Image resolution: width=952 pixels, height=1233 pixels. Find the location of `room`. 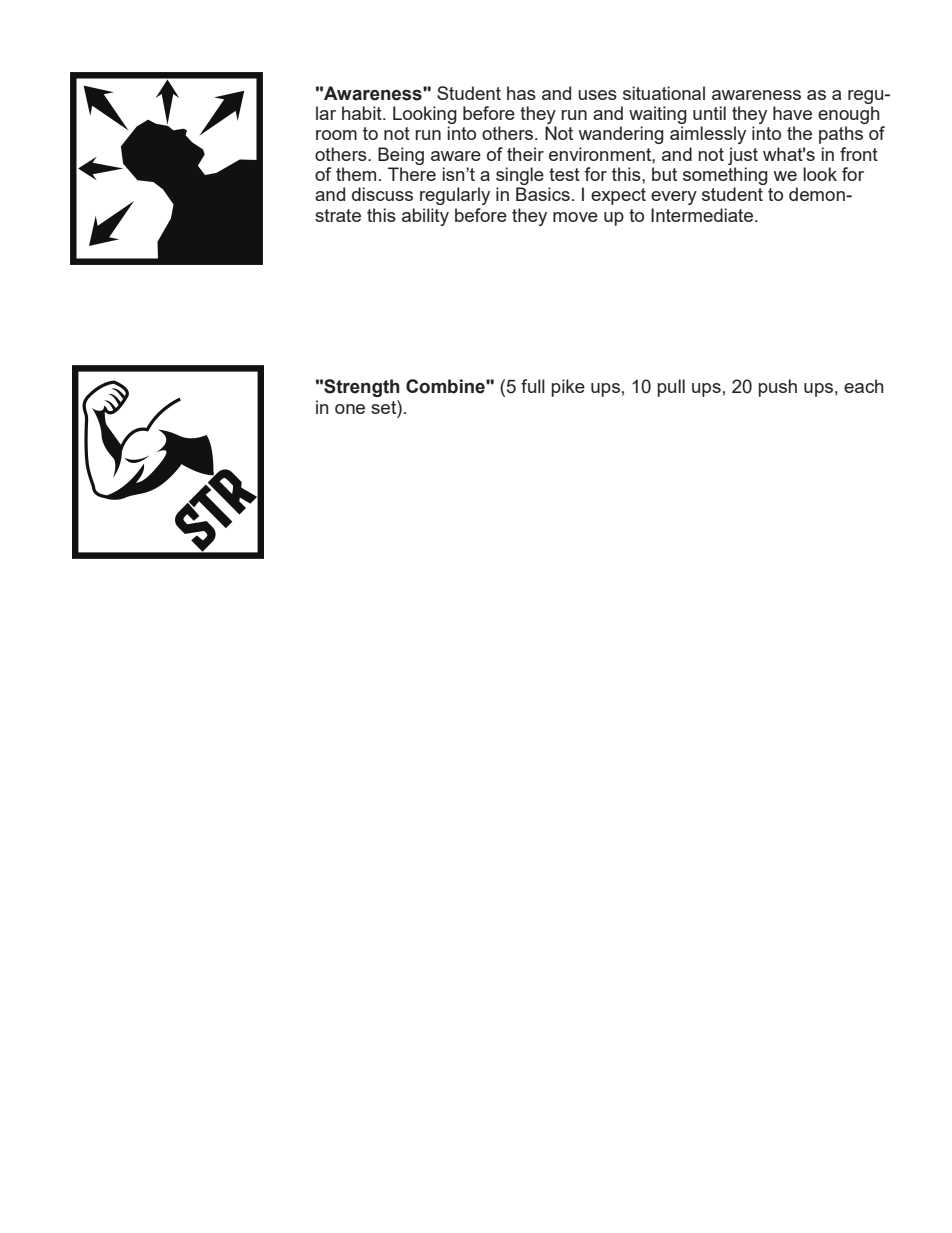

room is located at coordinates (336, 135).
